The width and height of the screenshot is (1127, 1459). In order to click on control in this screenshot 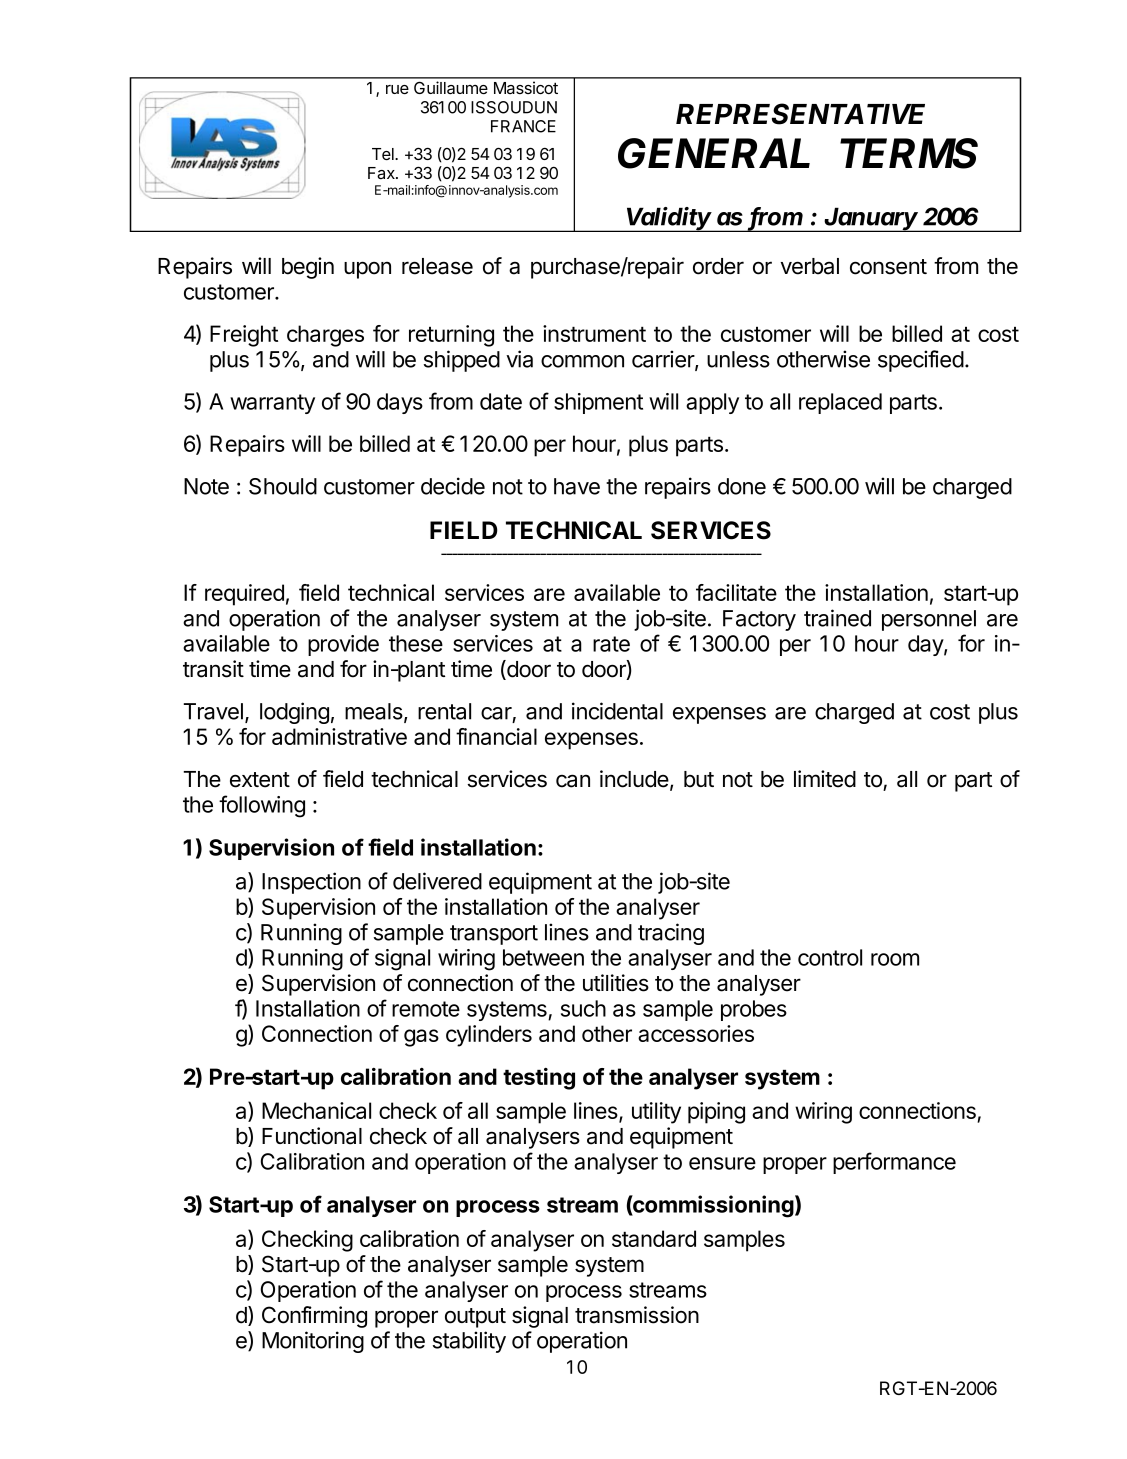, I will do `click(830, 957)`.
